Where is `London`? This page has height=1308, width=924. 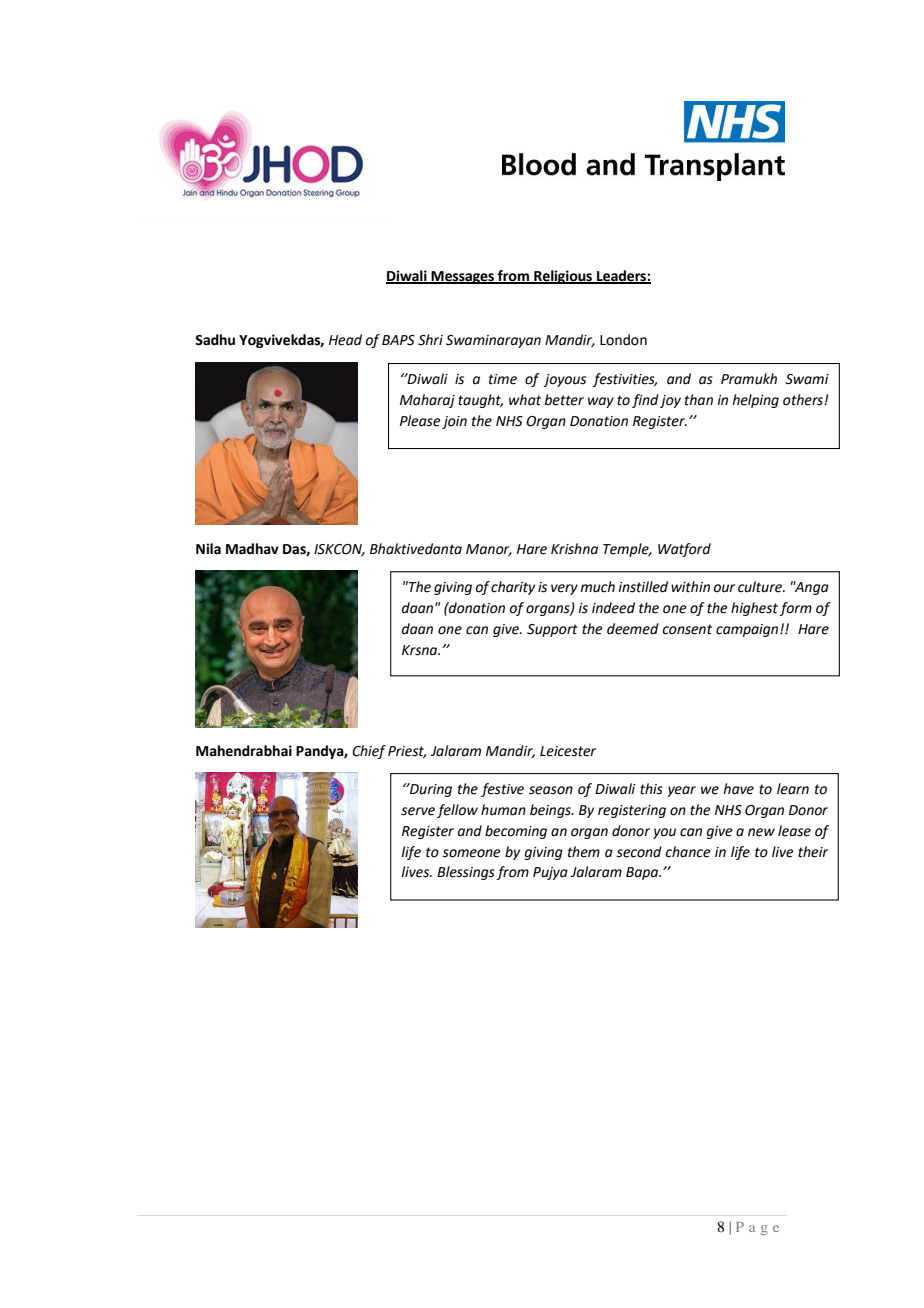 London is located at coordinates (623, 340).
